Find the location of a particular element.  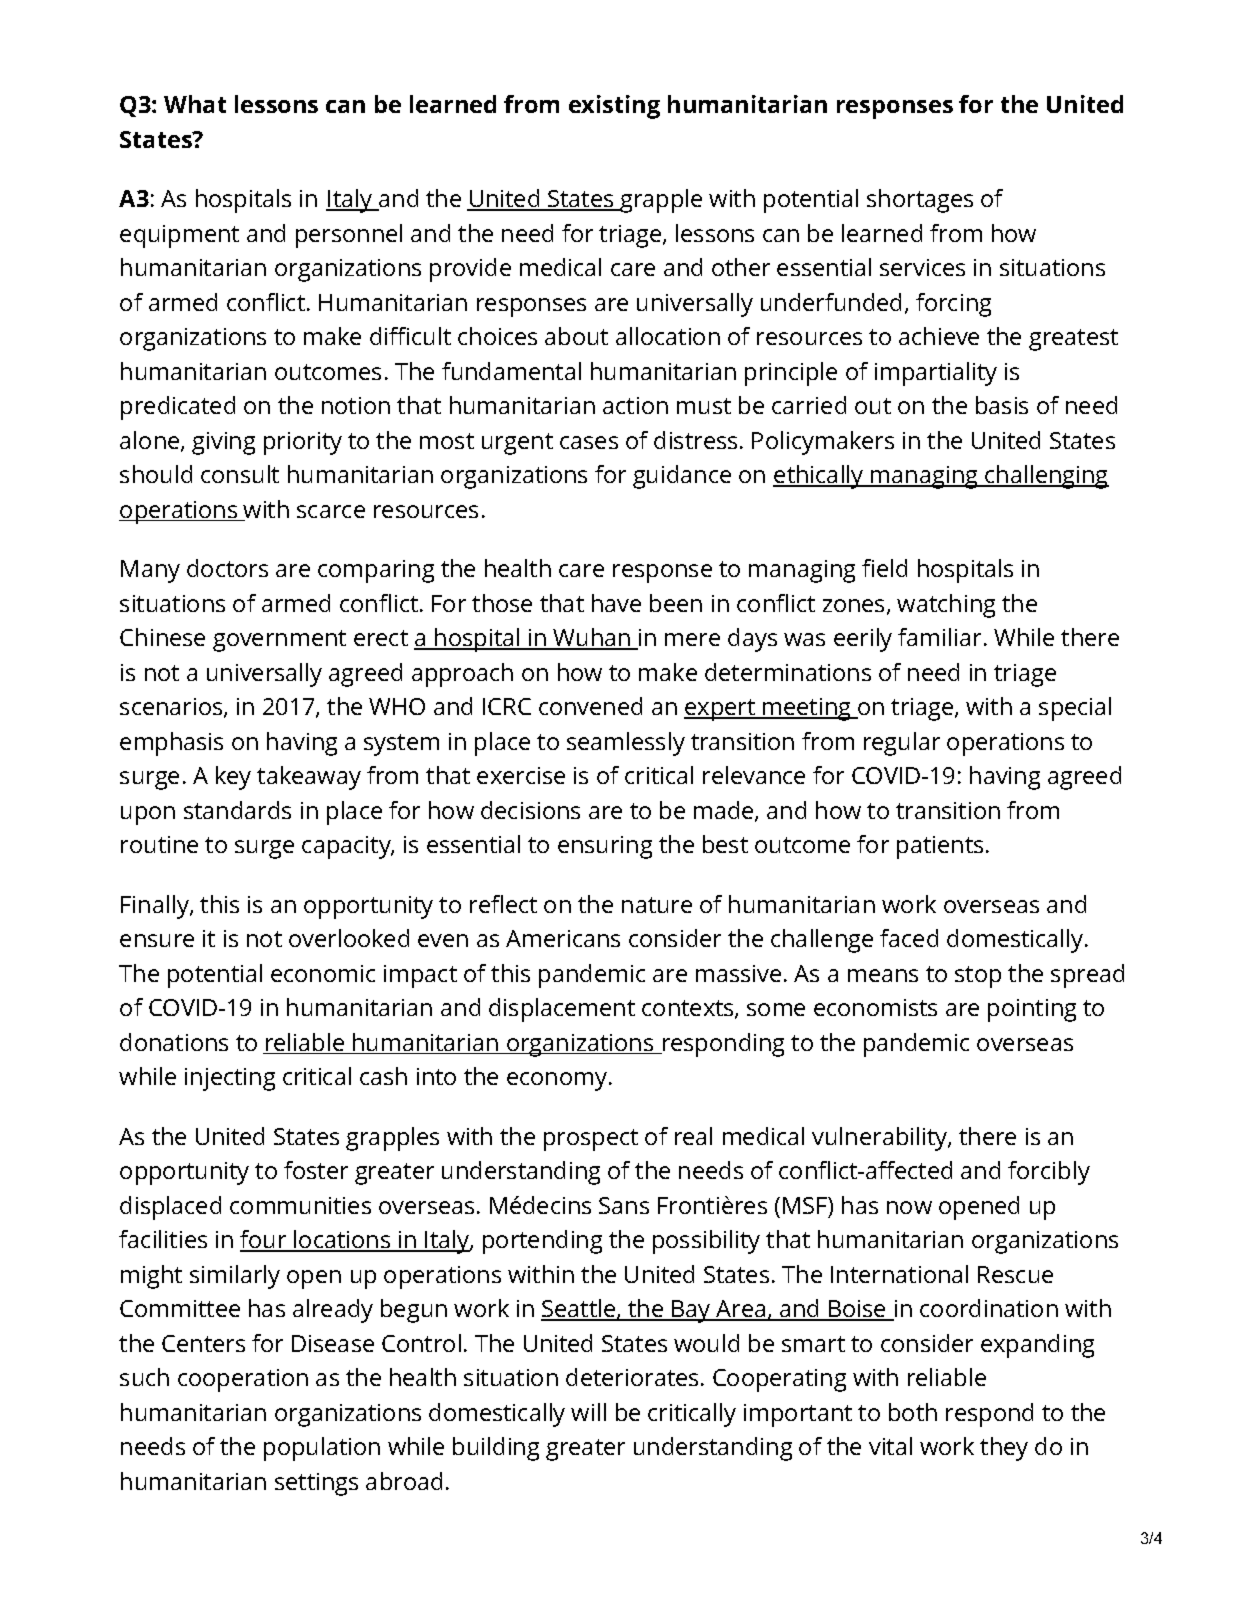

cases is located at coordinates (589, 442).
